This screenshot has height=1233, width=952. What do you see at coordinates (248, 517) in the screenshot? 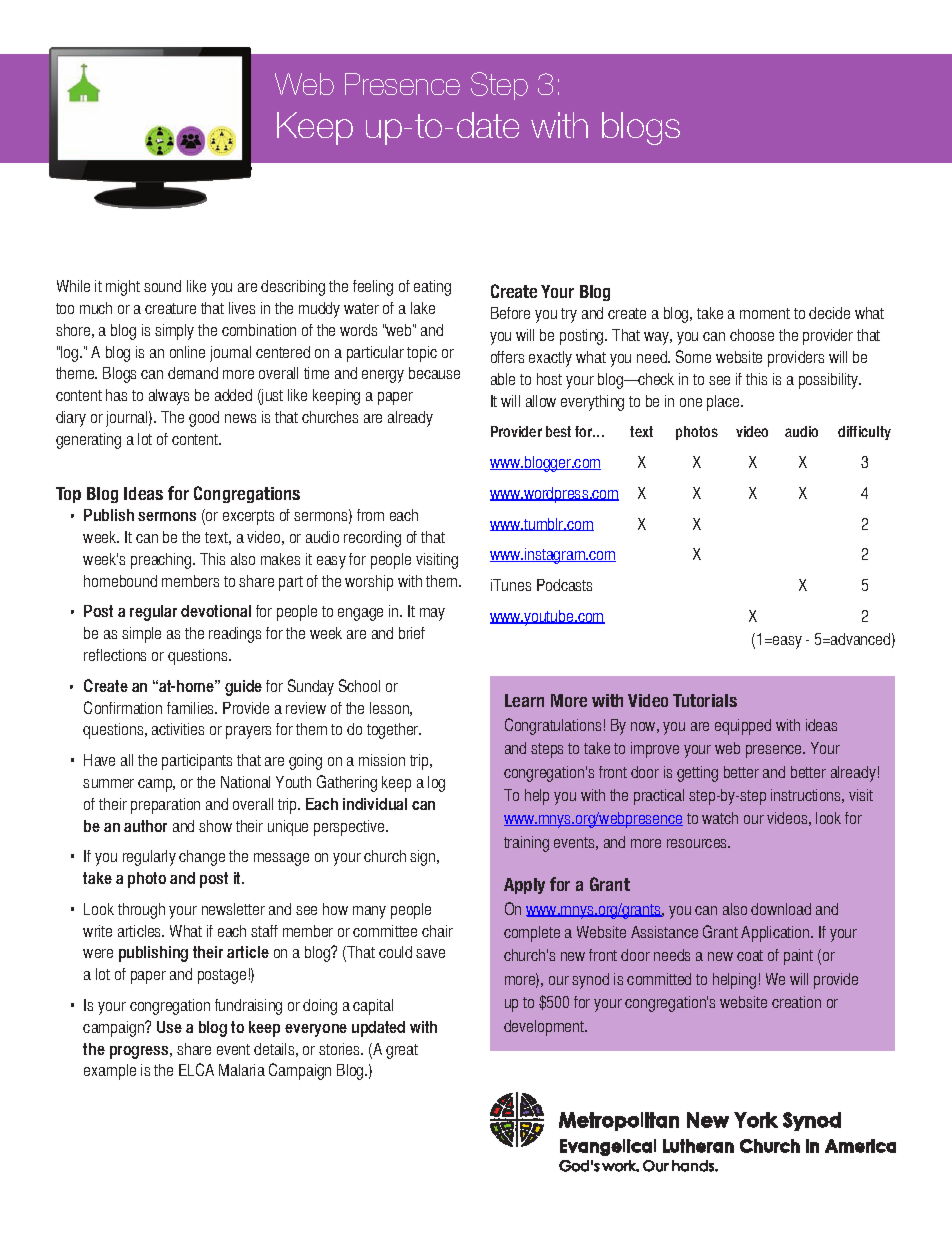
I see `excerpts` at bounding box center [248, 517].
